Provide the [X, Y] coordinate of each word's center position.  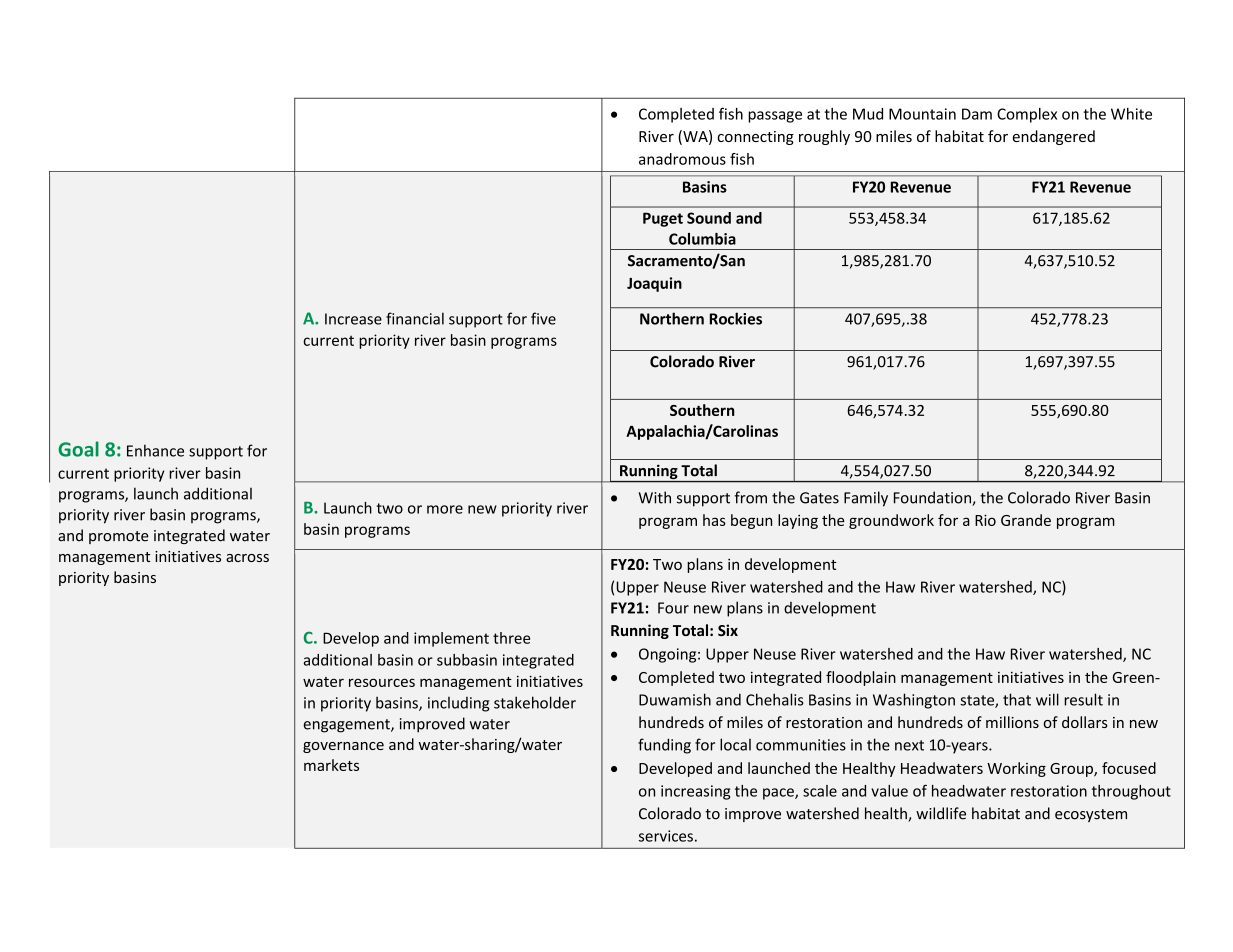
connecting [755, 138]
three [511, 638]
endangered [1053, 137]
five [543, 318]
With [655, 497]
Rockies [736, 318]
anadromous [682, 159]
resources [382, 682]
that [1017, 699]
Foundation [933, 498]
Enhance [155, 450]
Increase [353, 319]
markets [331, 765]
